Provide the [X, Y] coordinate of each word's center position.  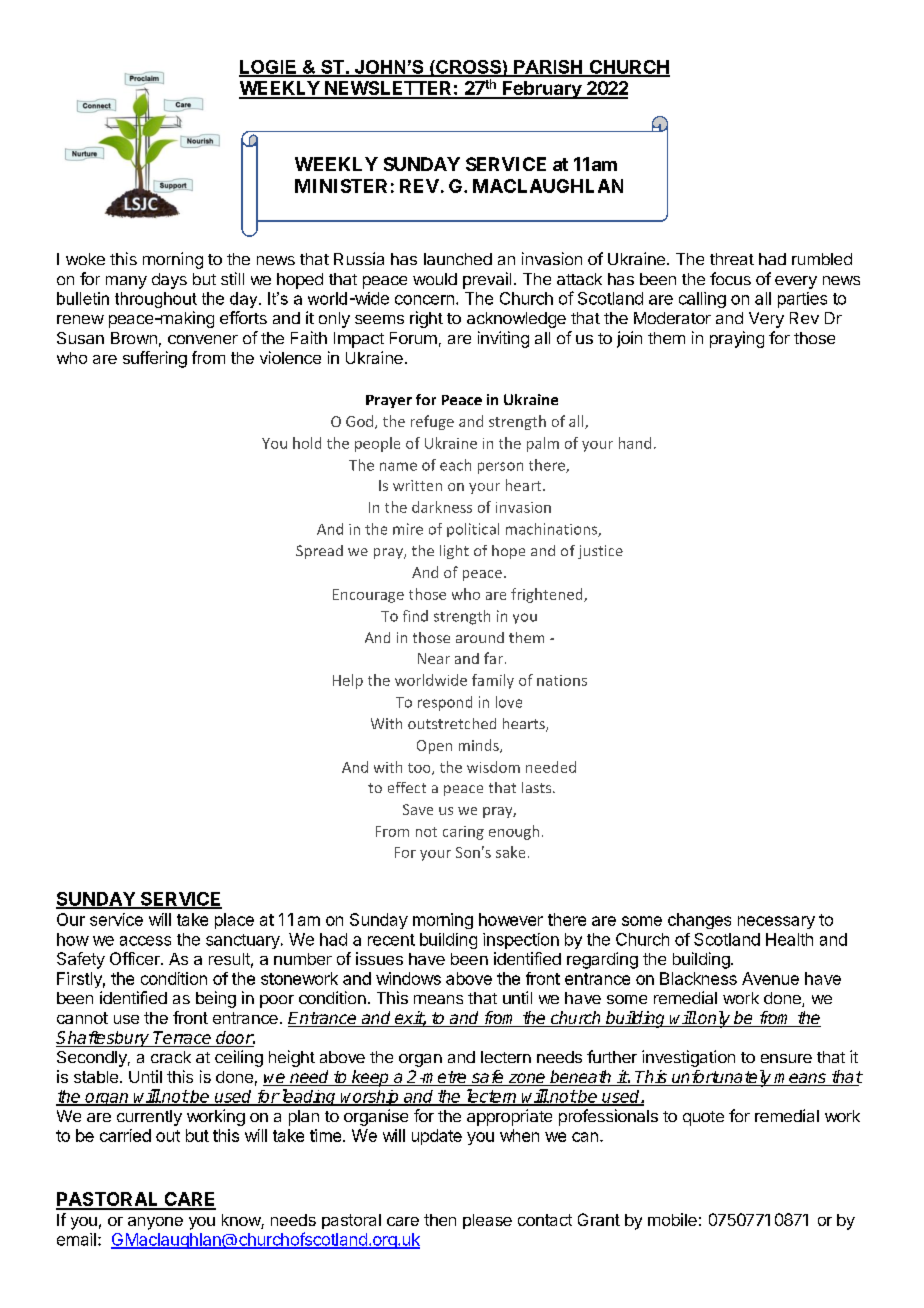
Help [348, 681]
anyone [155, 1223]
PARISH [548, 68]
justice [600, 552]
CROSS [468, 68]
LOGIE [268, 68]
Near [434, 658]
